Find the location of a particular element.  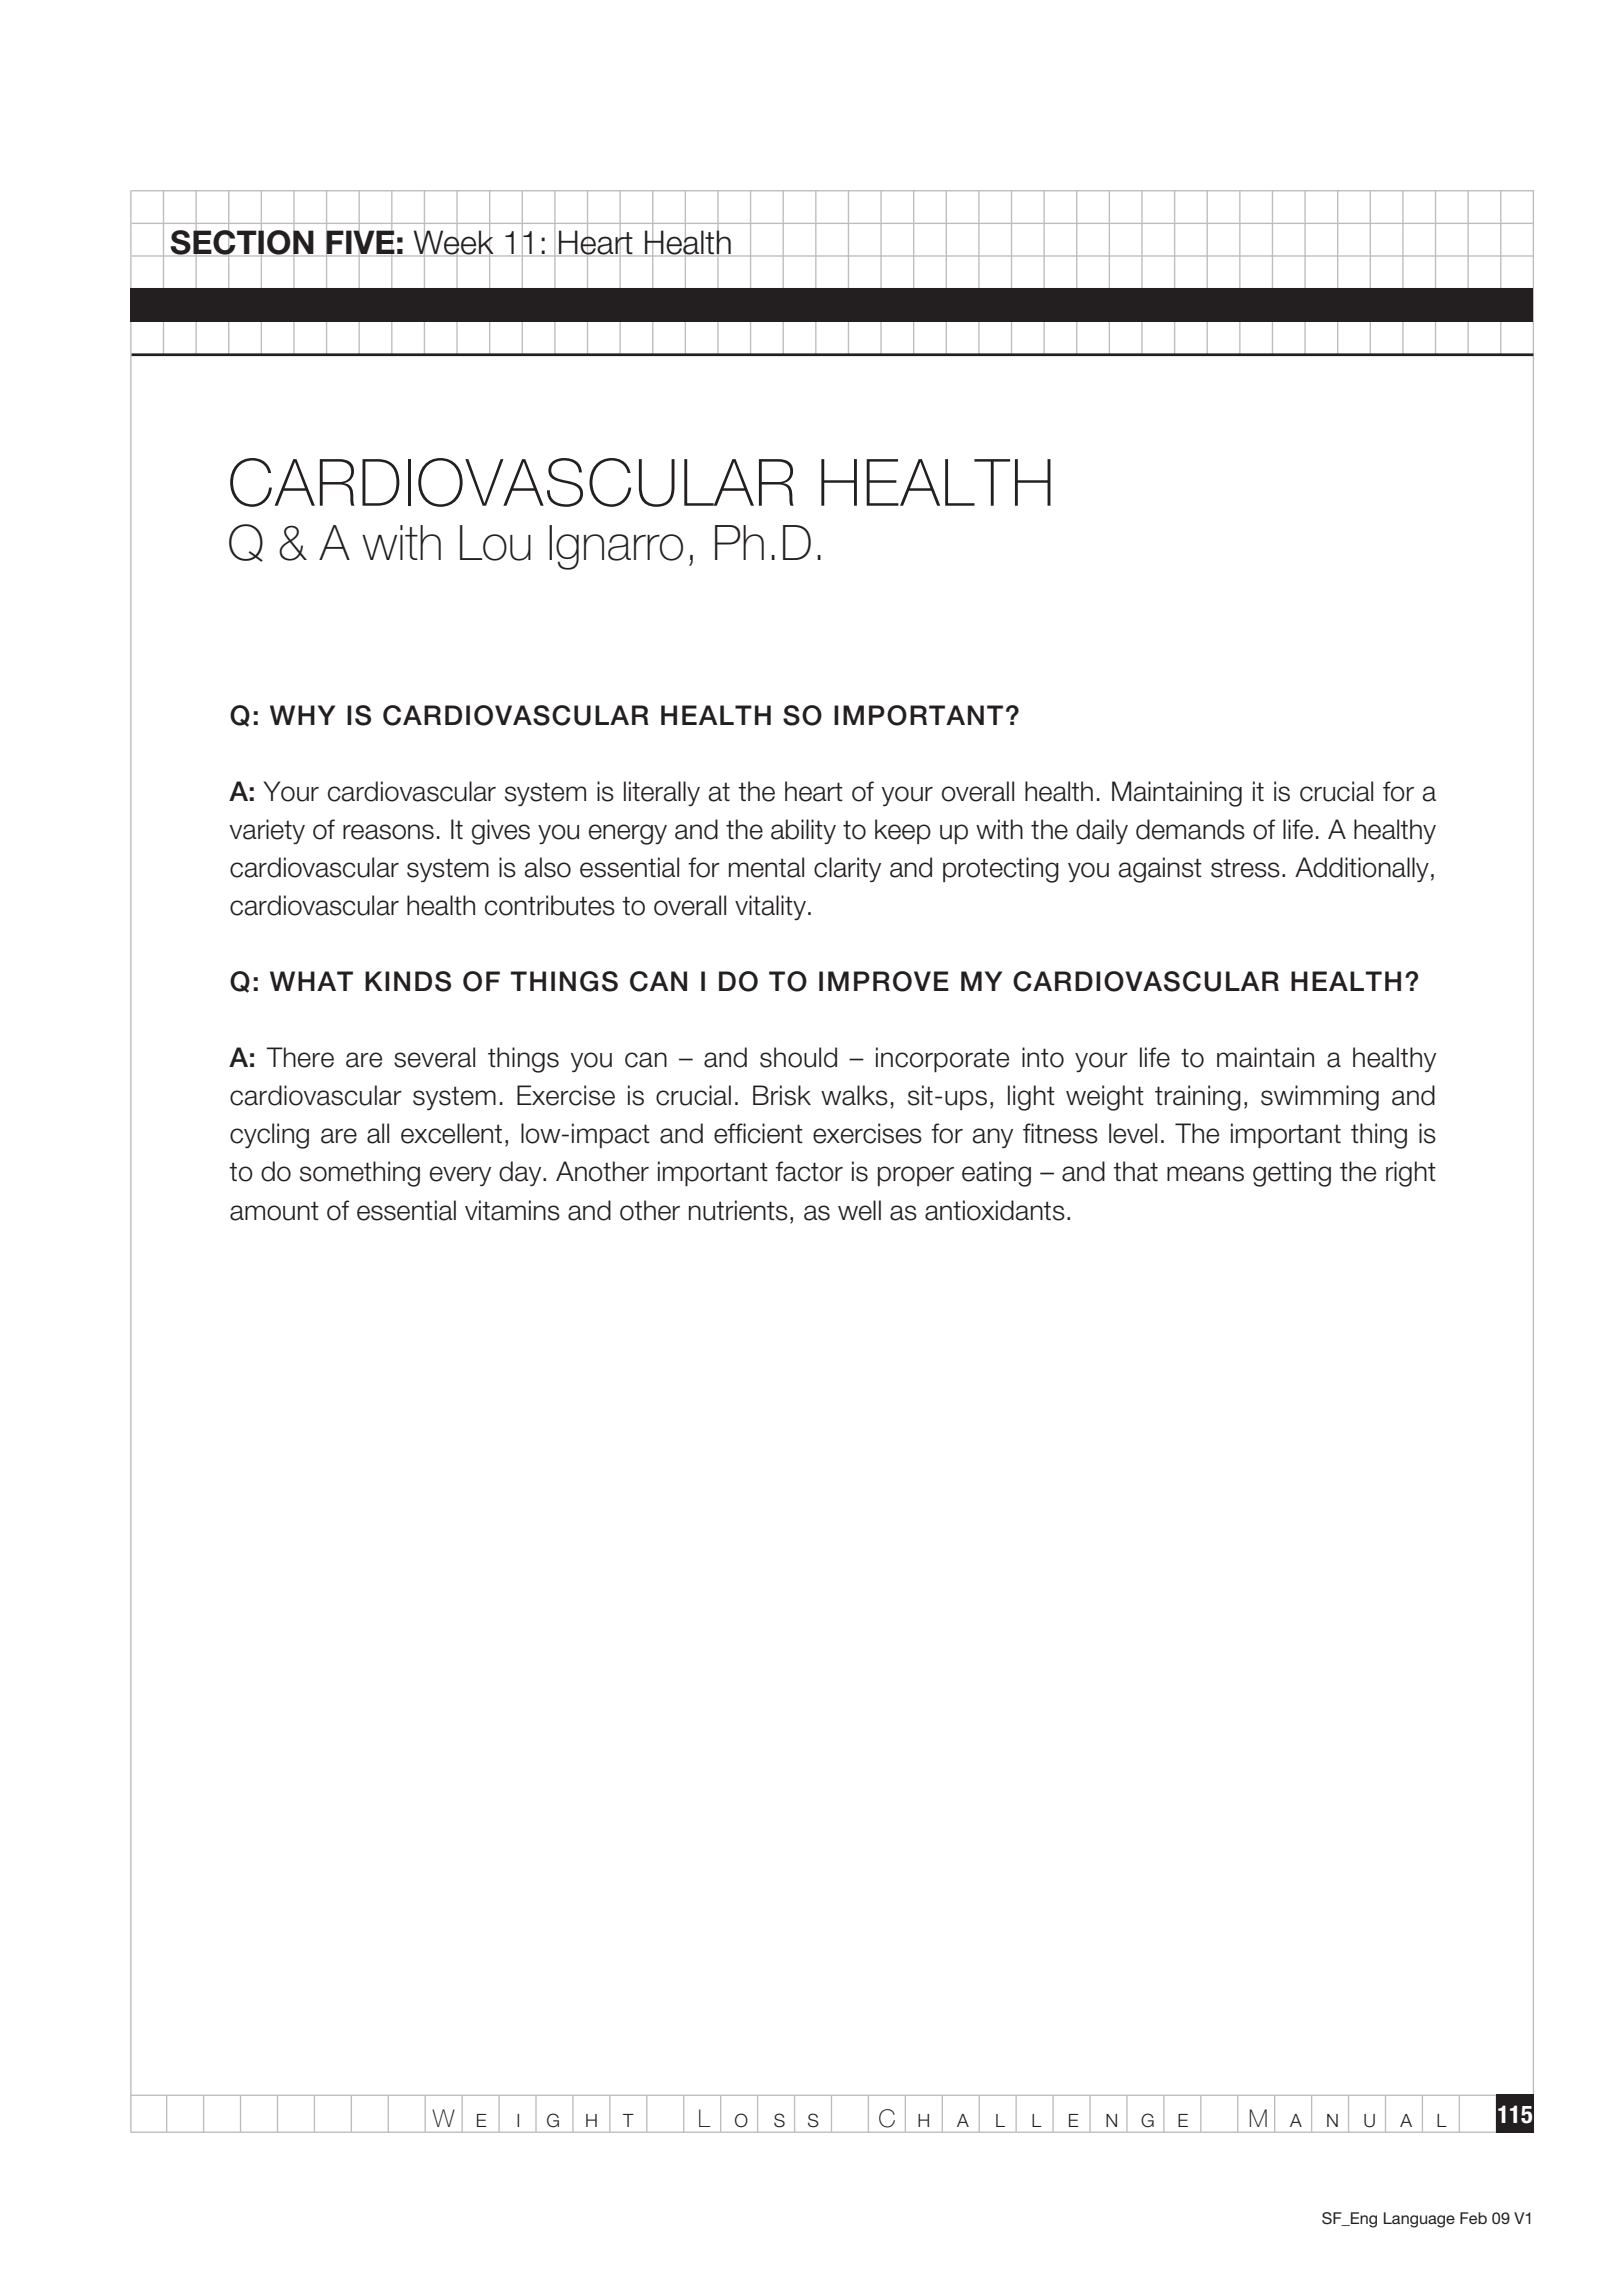

Language is located at coordinates (1419, 2220).
